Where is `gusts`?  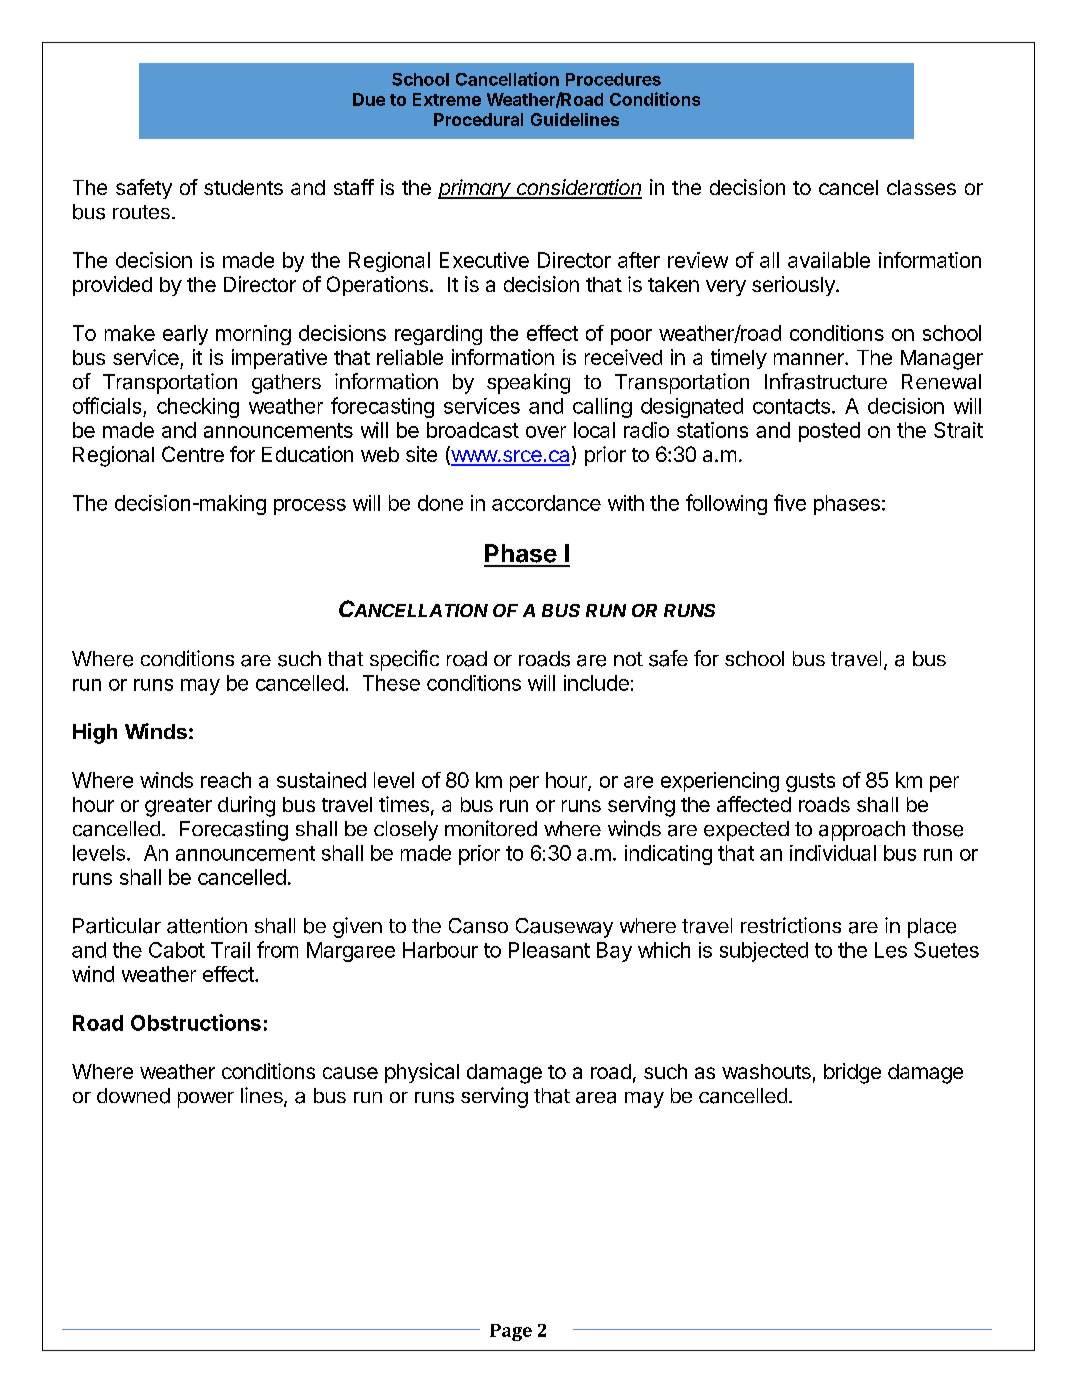 gusts is located at coordinates (810, 782).
